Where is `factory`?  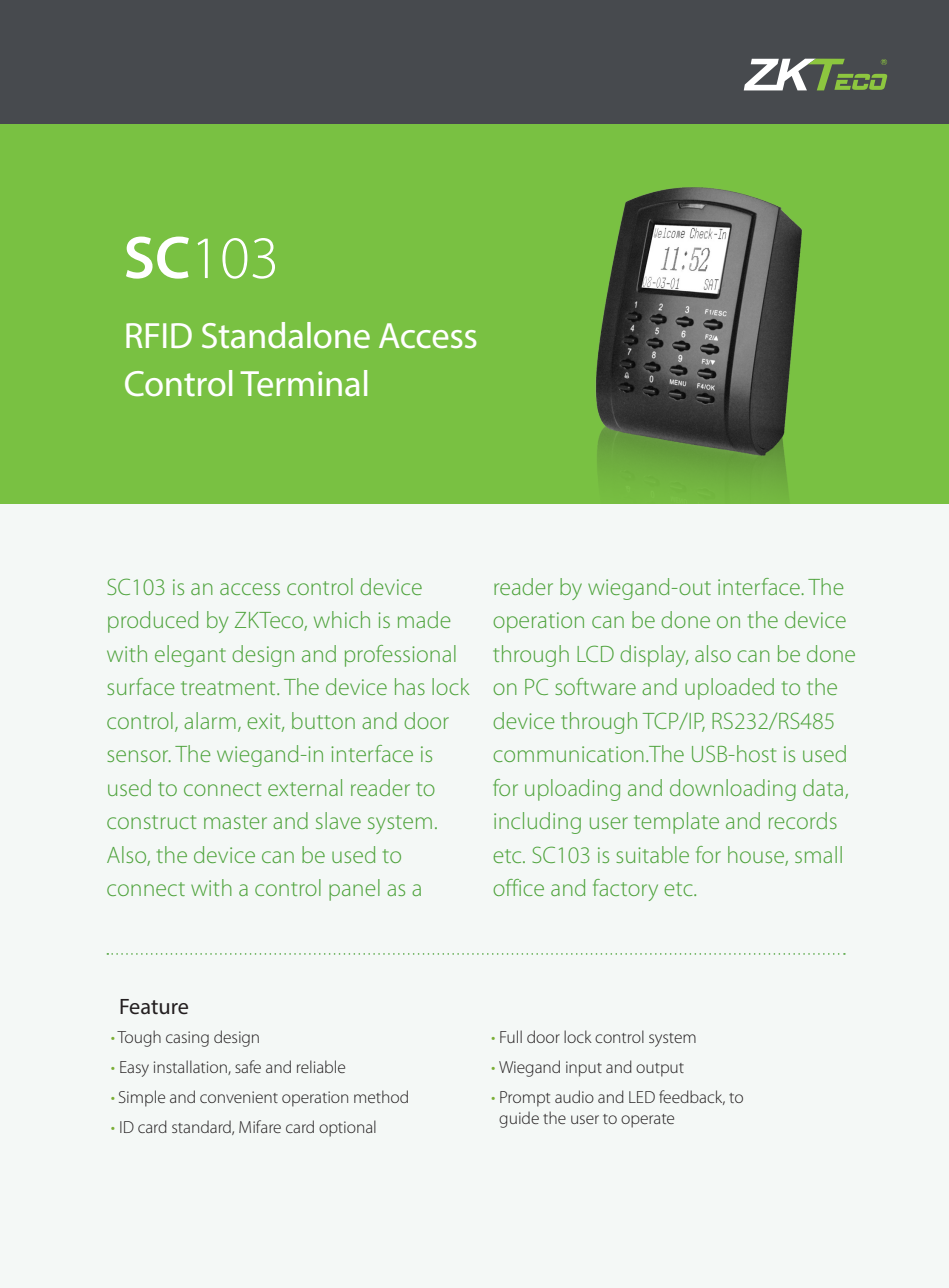 factory is located at coordinates (625, 890).
